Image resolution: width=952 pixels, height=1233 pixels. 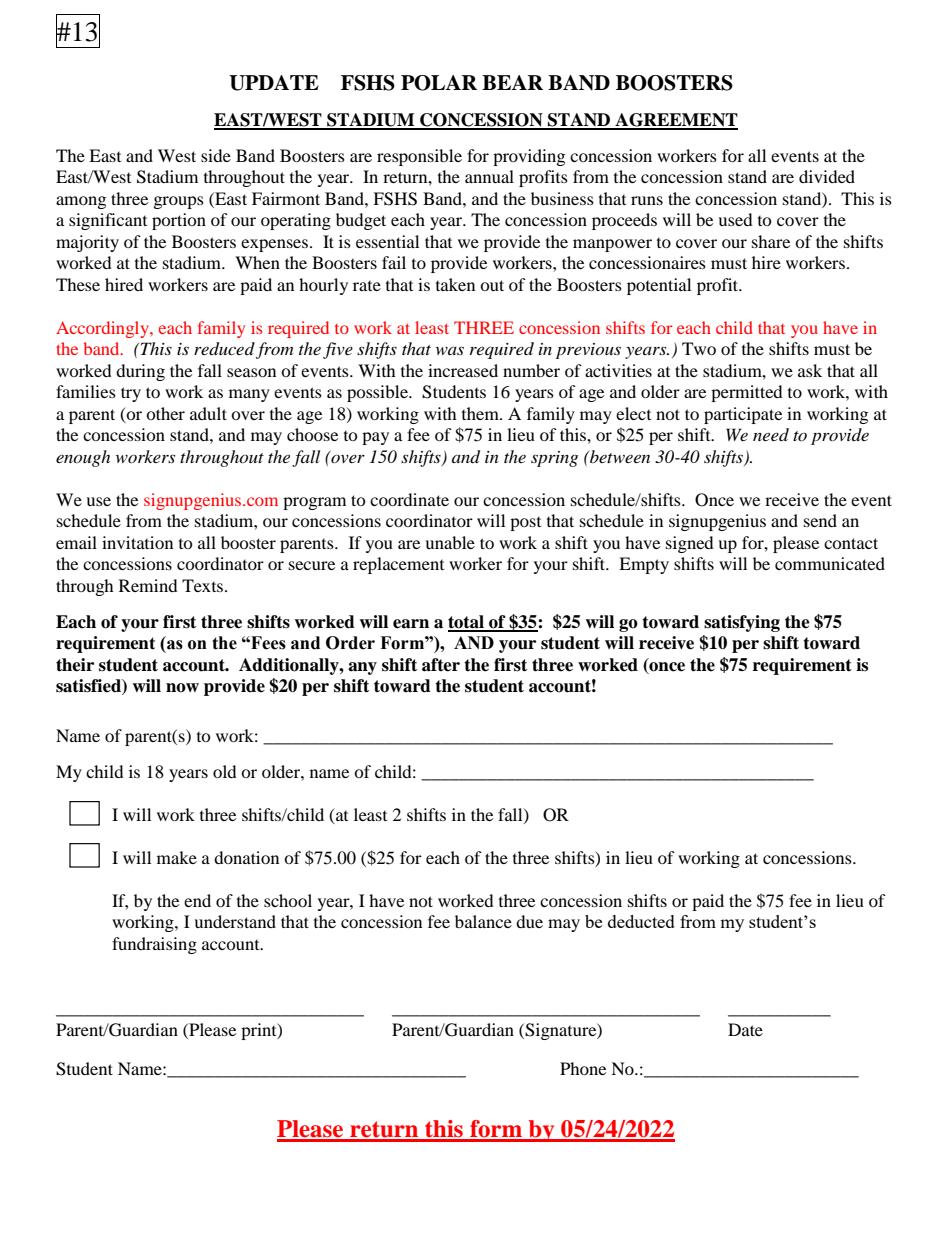 I want to click on unable, so click(x=450, y=542).
